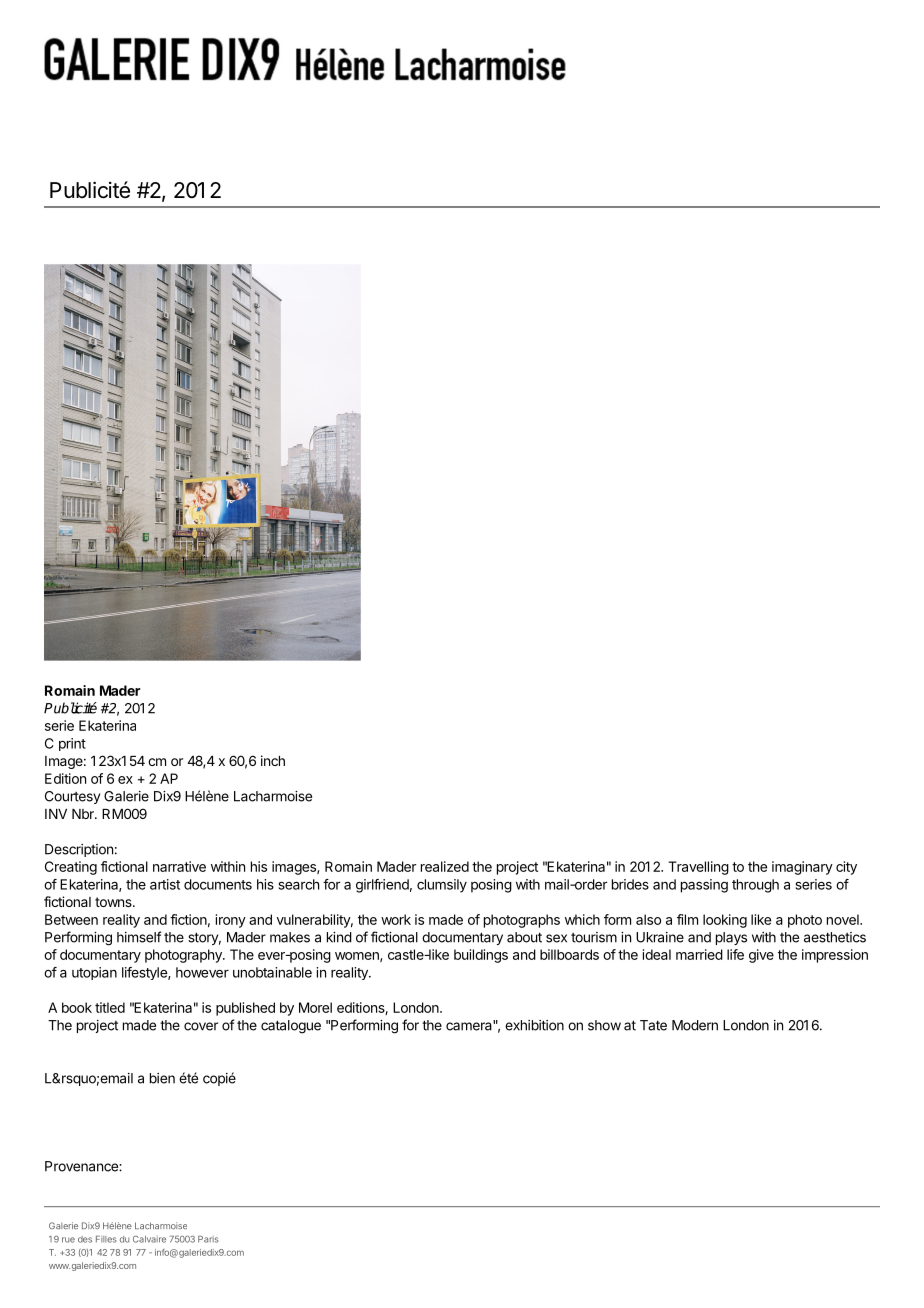  Describe the element at coordinates (72, 744) in the screenshot. I see `print` at that location.
